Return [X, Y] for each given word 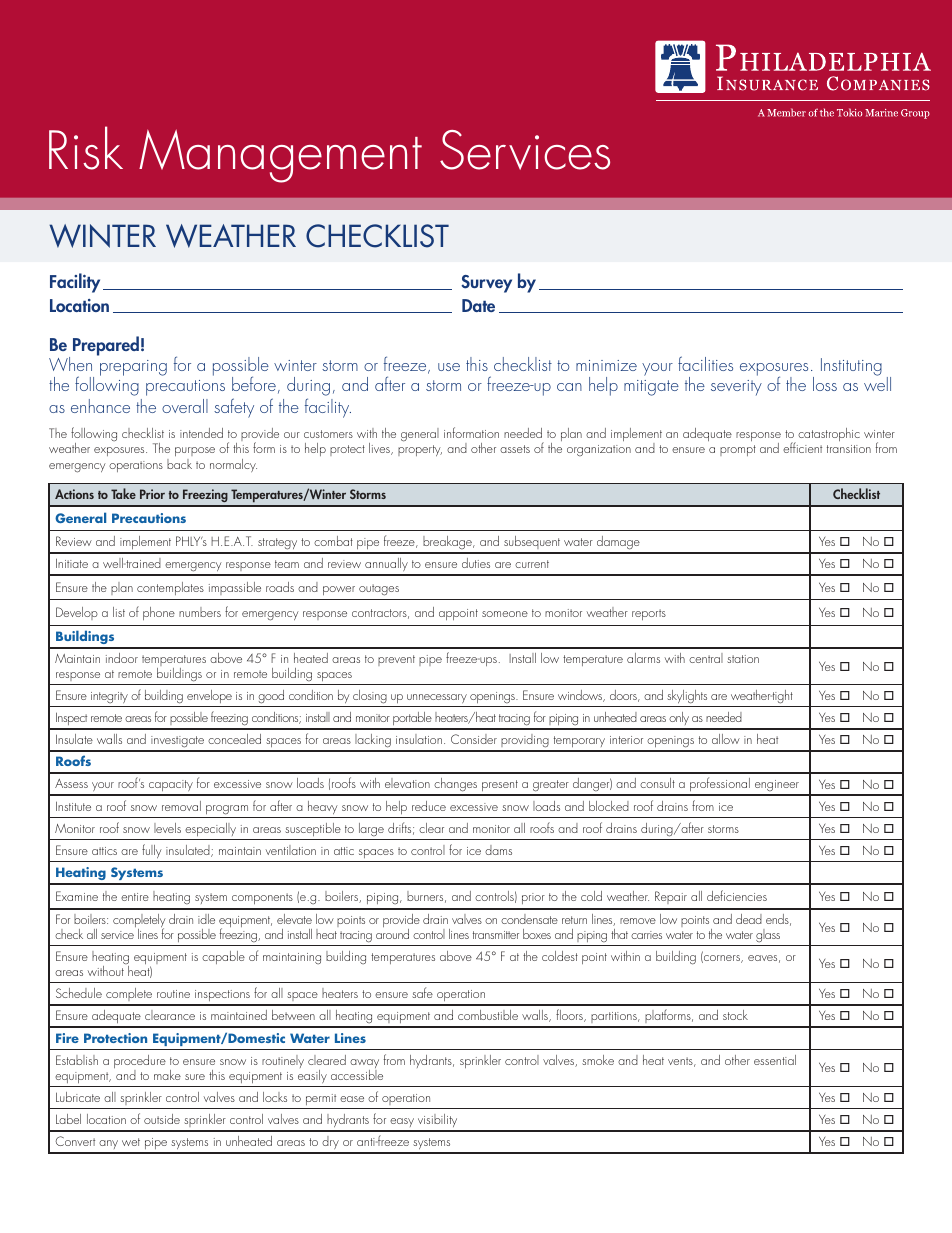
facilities [705, 363]
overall [185, 406]
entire [135, 897]
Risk [86, 148]
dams [498, 850]
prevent [396, 660]
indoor [122, 658]
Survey [486, 284]
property [420, 450]
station [743, 659]
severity [736, 388]
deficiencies [737, 895]
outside [162, 1119]
